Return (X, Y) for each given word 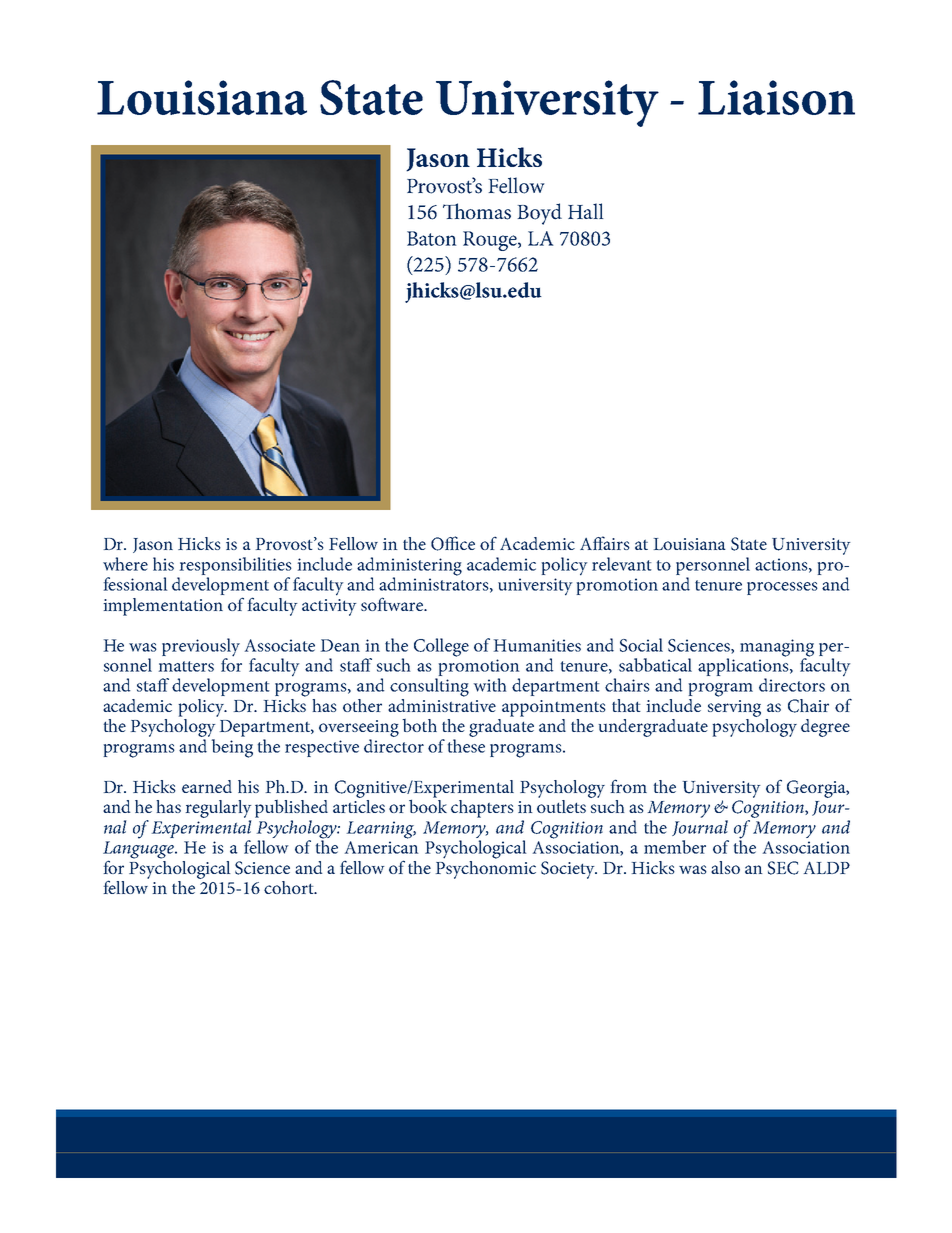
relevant (622, 564)
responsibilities (236, 566)
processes (782, 588)
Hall (585, 211)
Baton (431, 238)
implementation (163, 607)
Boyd (540, 214)
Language (139, 851)
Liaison (776, 97)
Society (569, 870)
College (441, 647)
